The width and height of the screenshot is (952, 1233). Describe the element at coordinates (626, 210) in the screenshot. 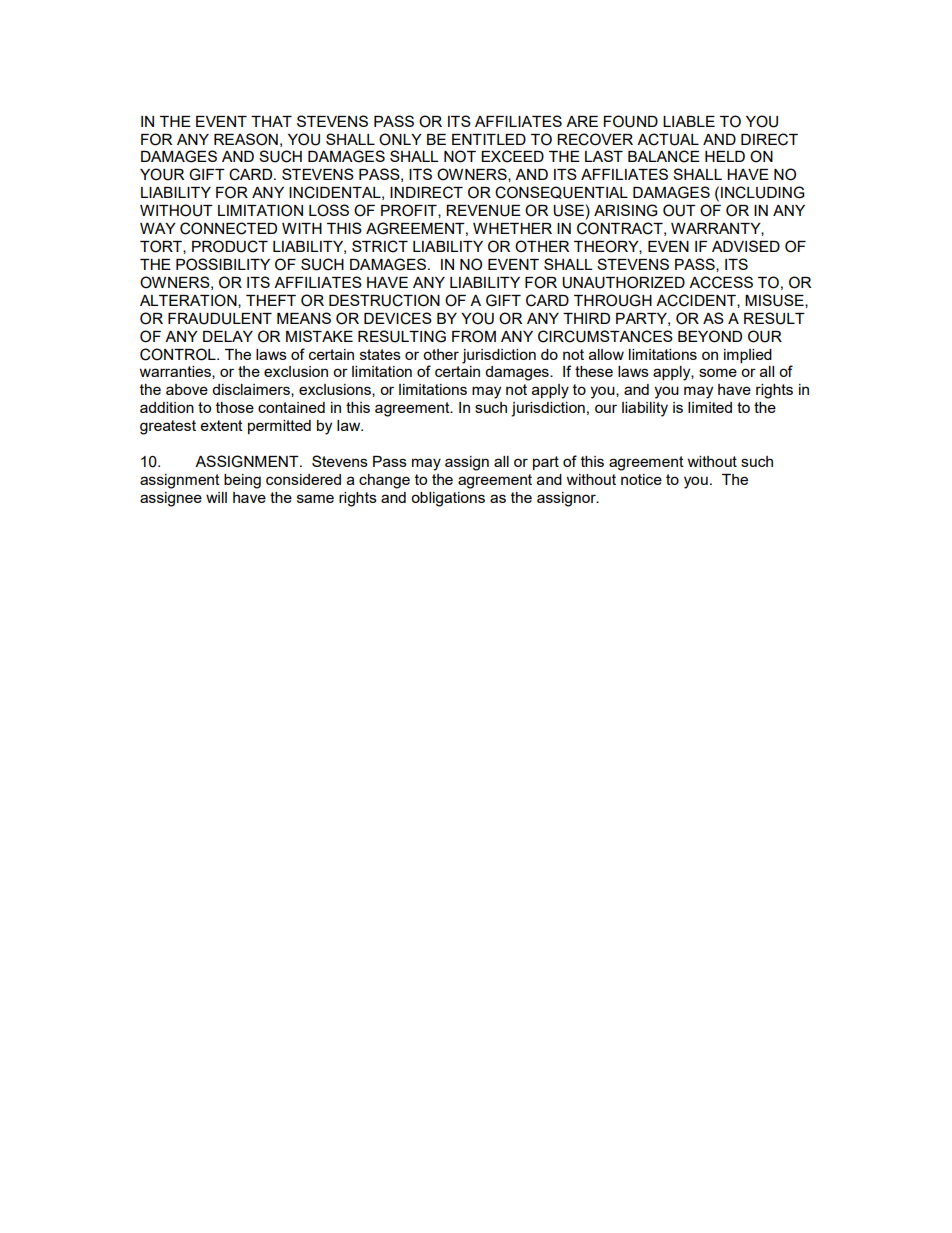

I see `ARISING` at that location.
